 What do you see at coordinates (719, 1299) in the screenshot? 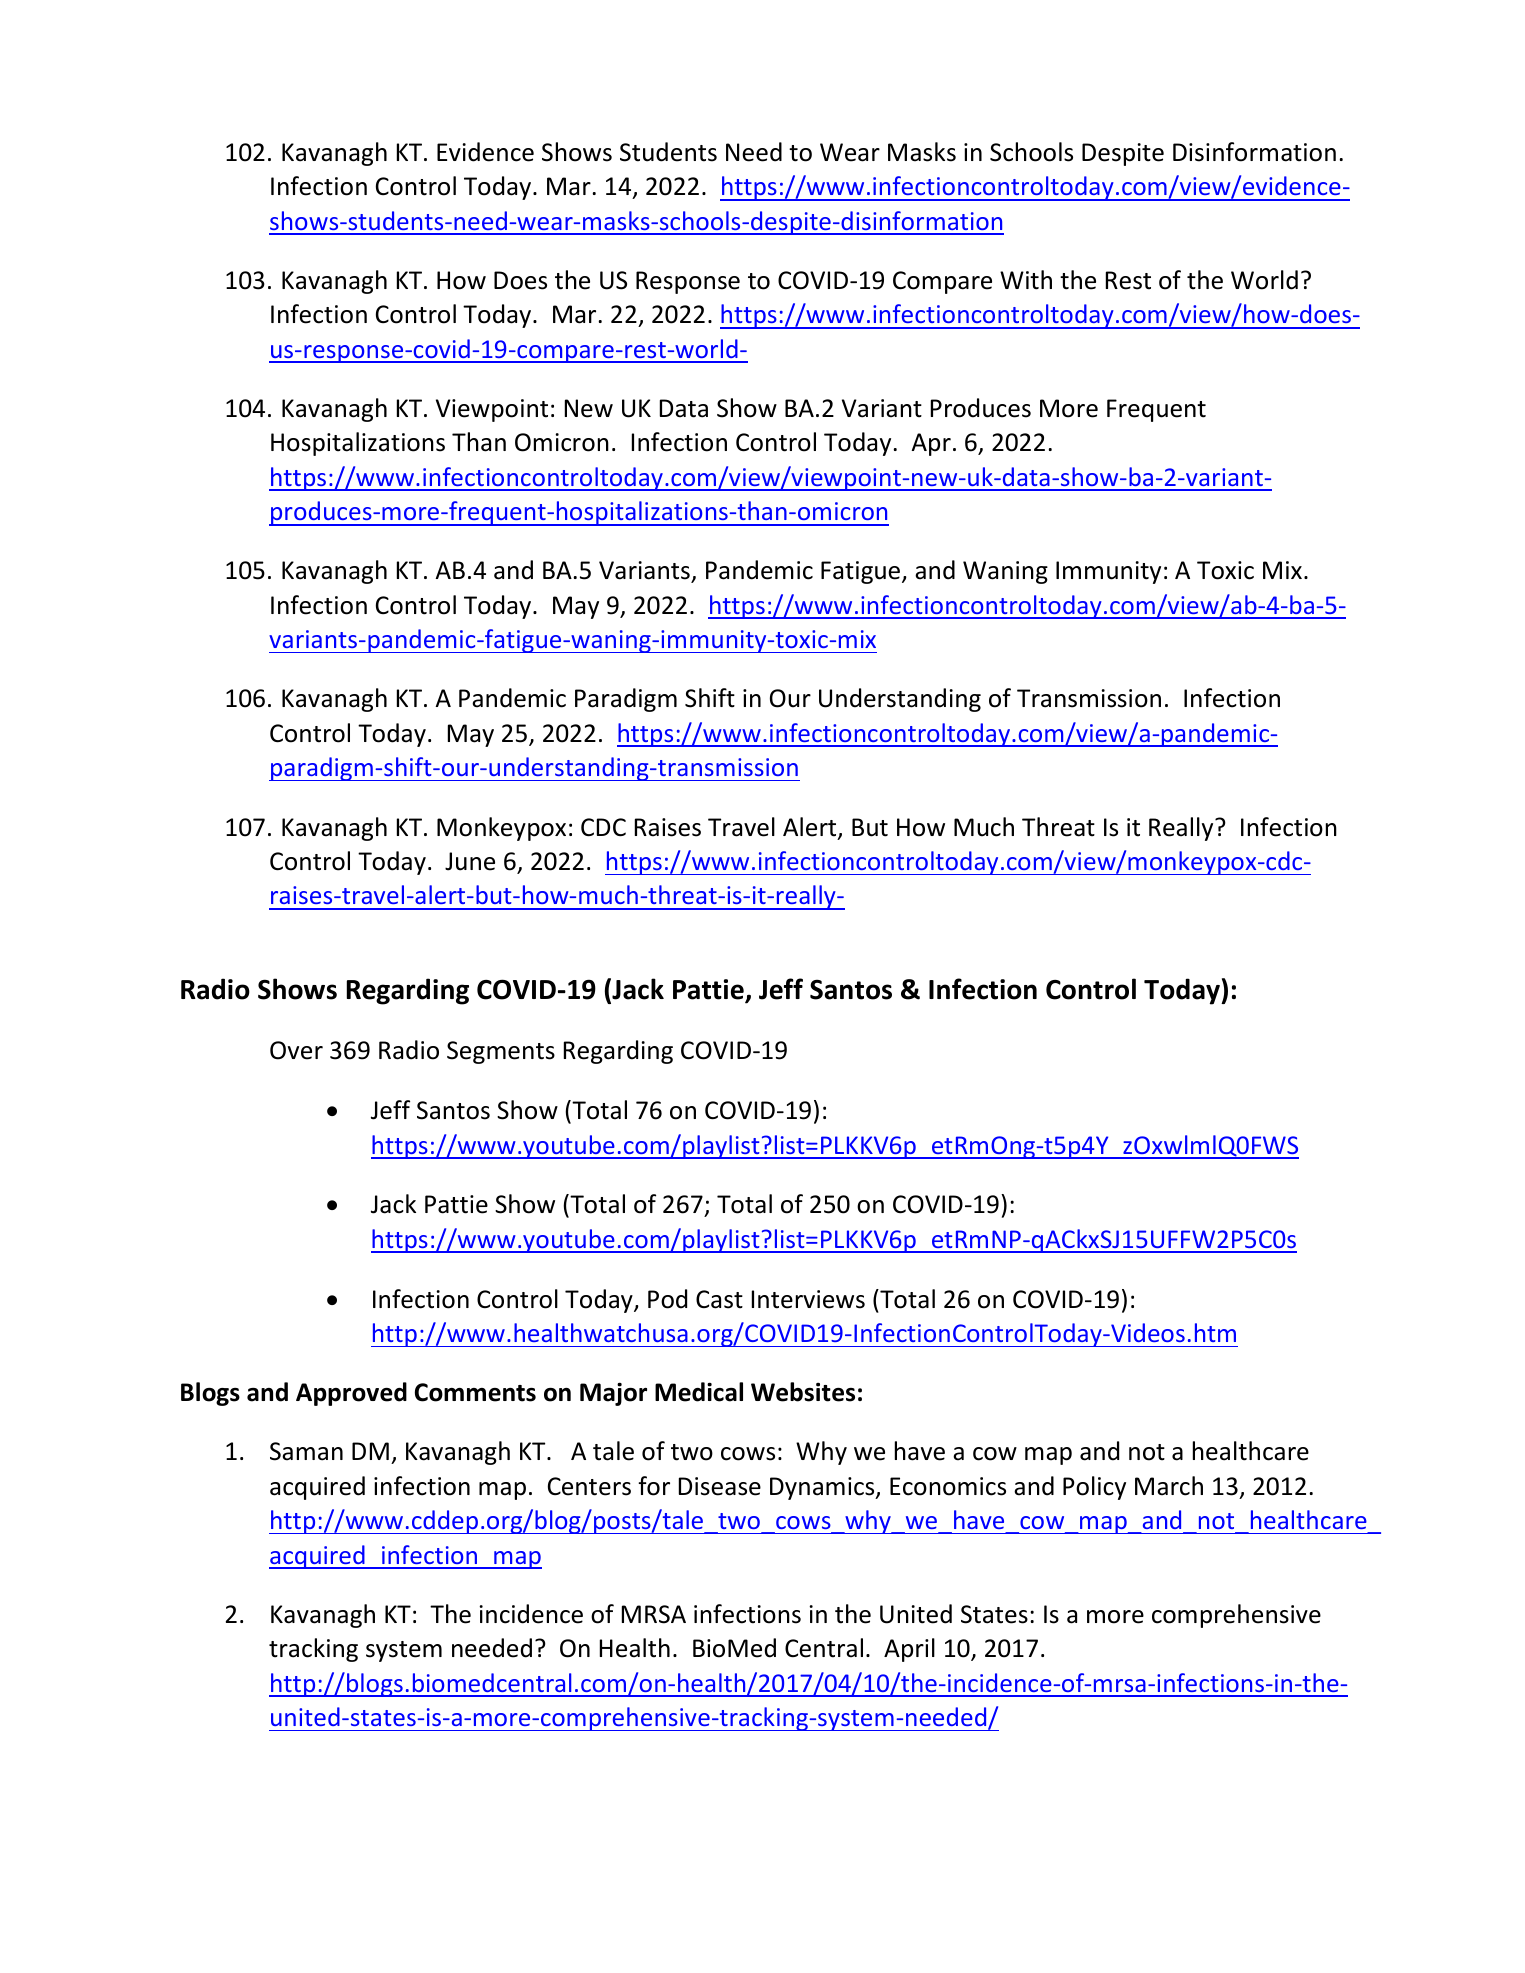
I see `Cast` at bounding box center [719, 1299].
